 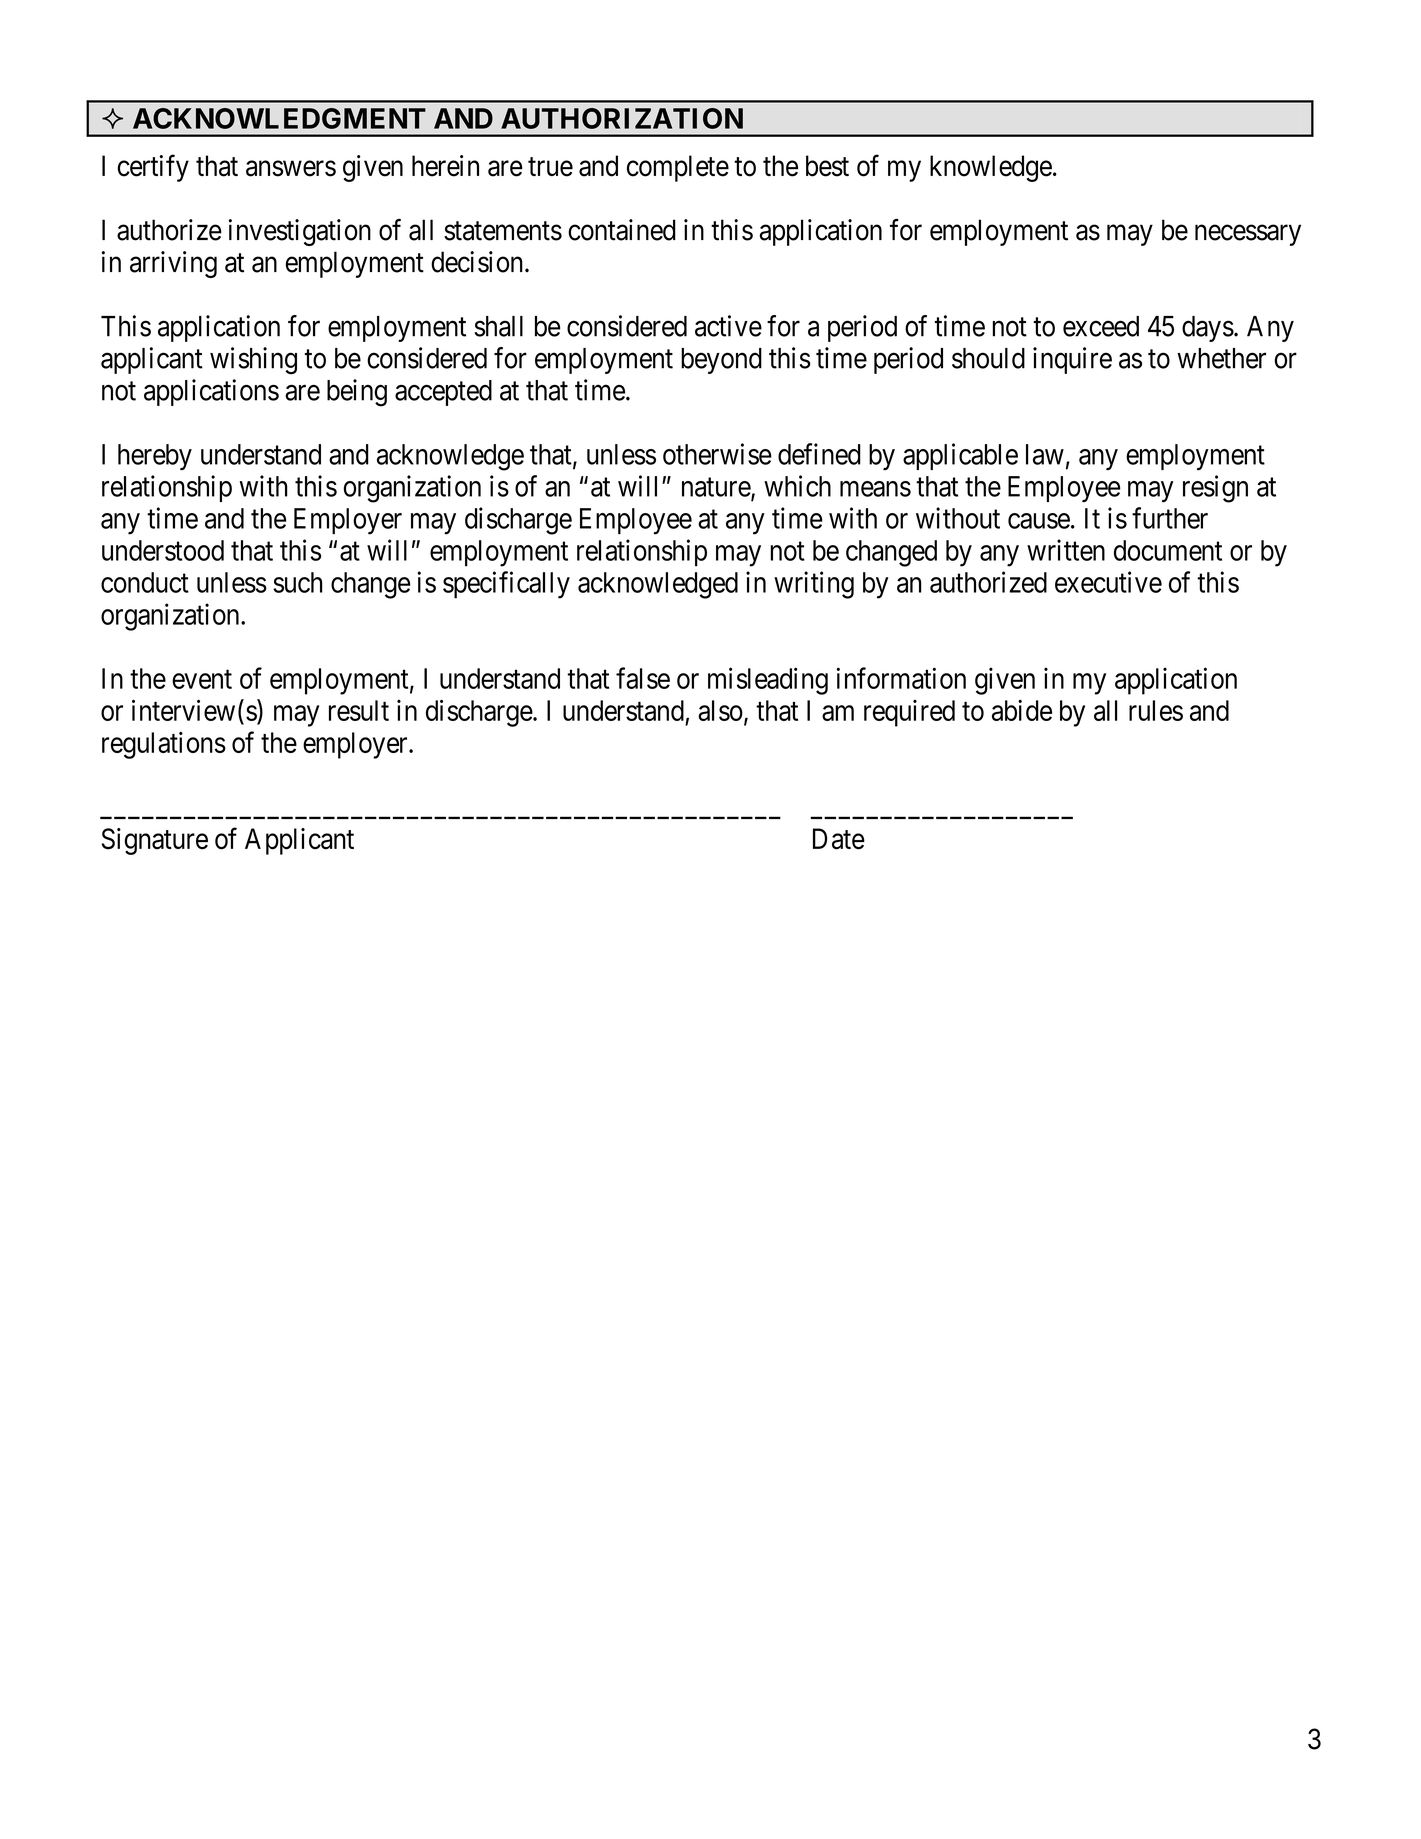 What do you see at coordinates (827, 166) in the screenshot?
I see `best` at bounding box center [827, 166].
